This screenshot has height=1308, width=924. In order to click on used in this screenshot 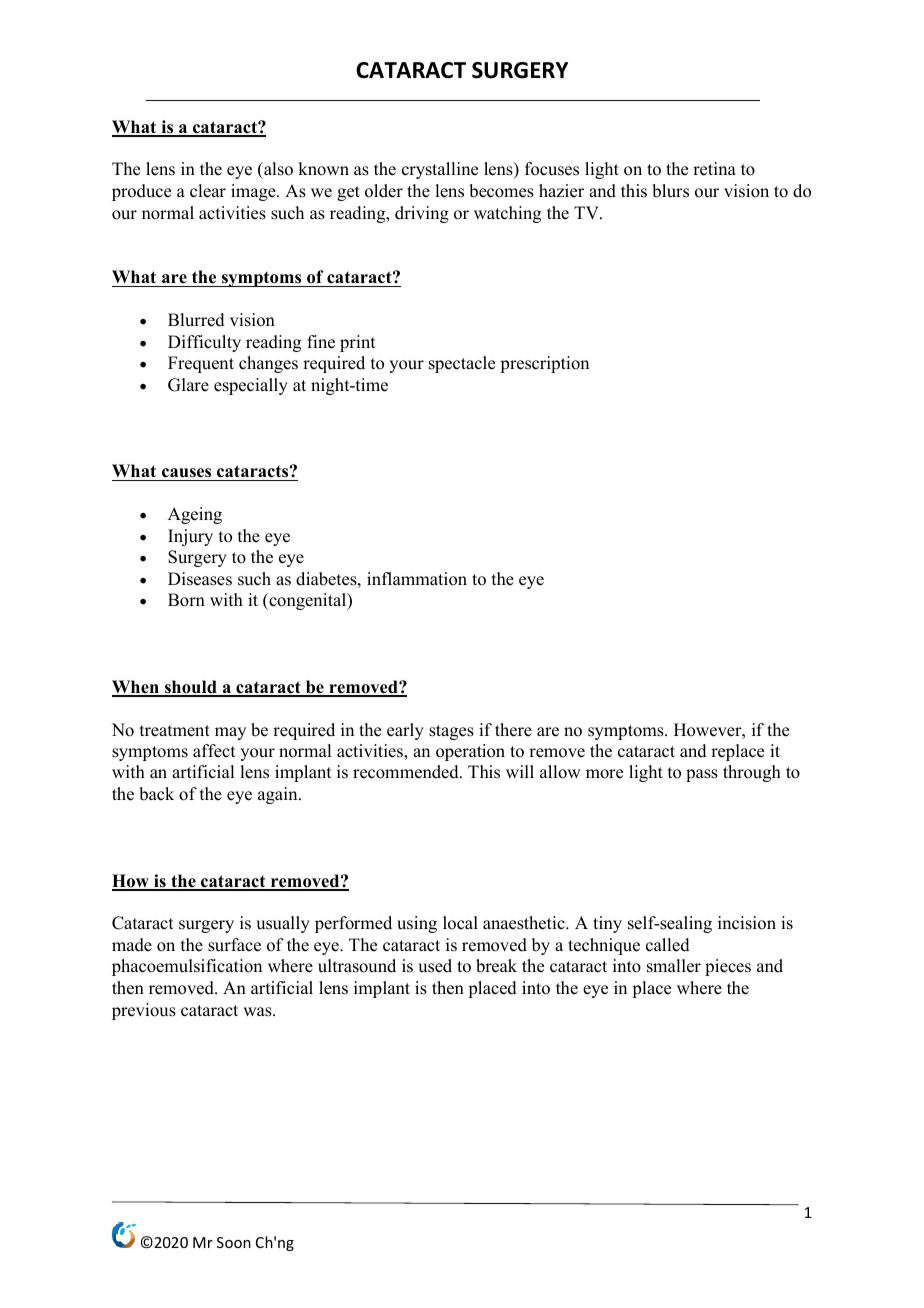, I will do `click(435, 966)`.
